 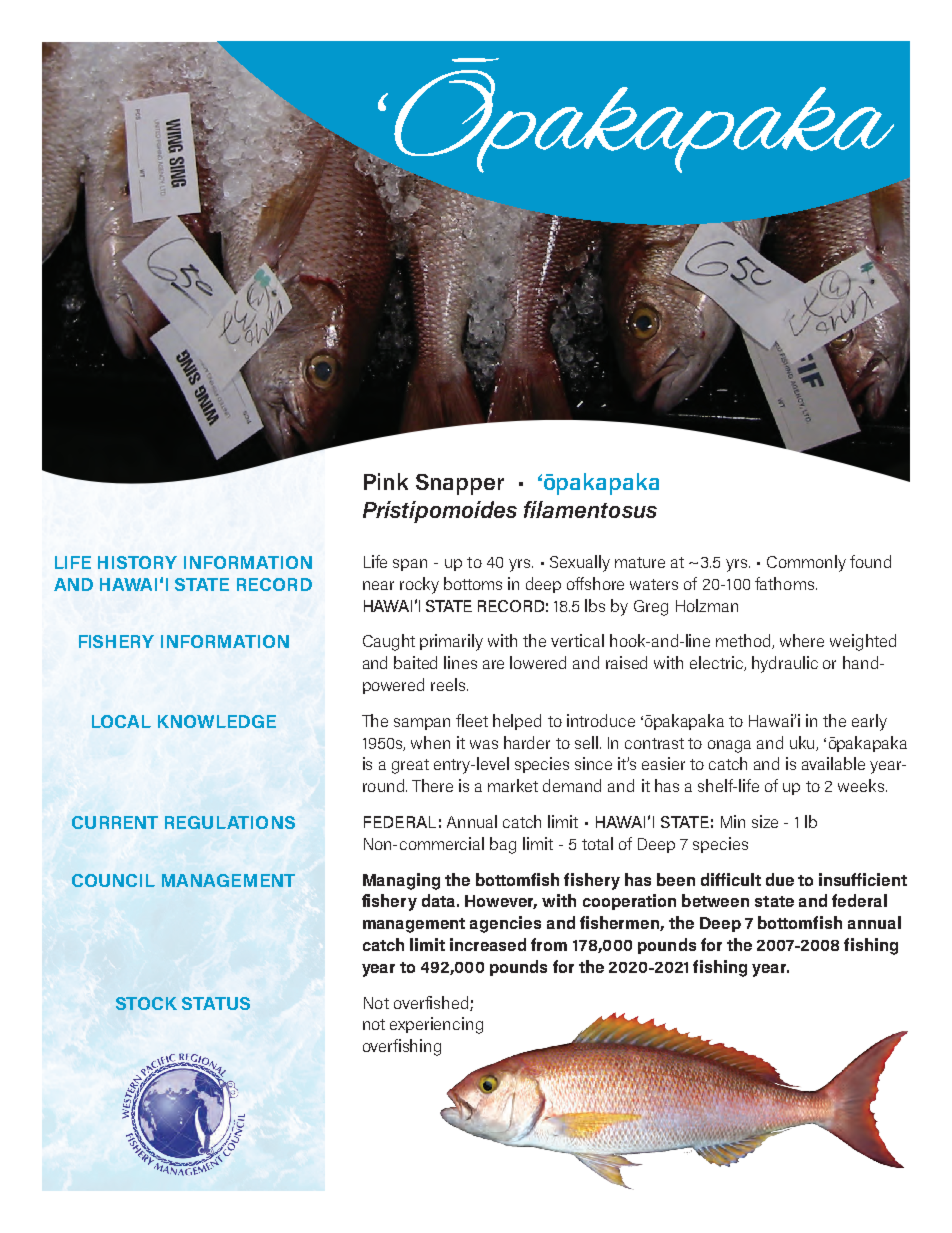 What do you see at coordinates (137, 562) in the screenshot?
I see `HISTORY` at bounding box center [137, 562].
